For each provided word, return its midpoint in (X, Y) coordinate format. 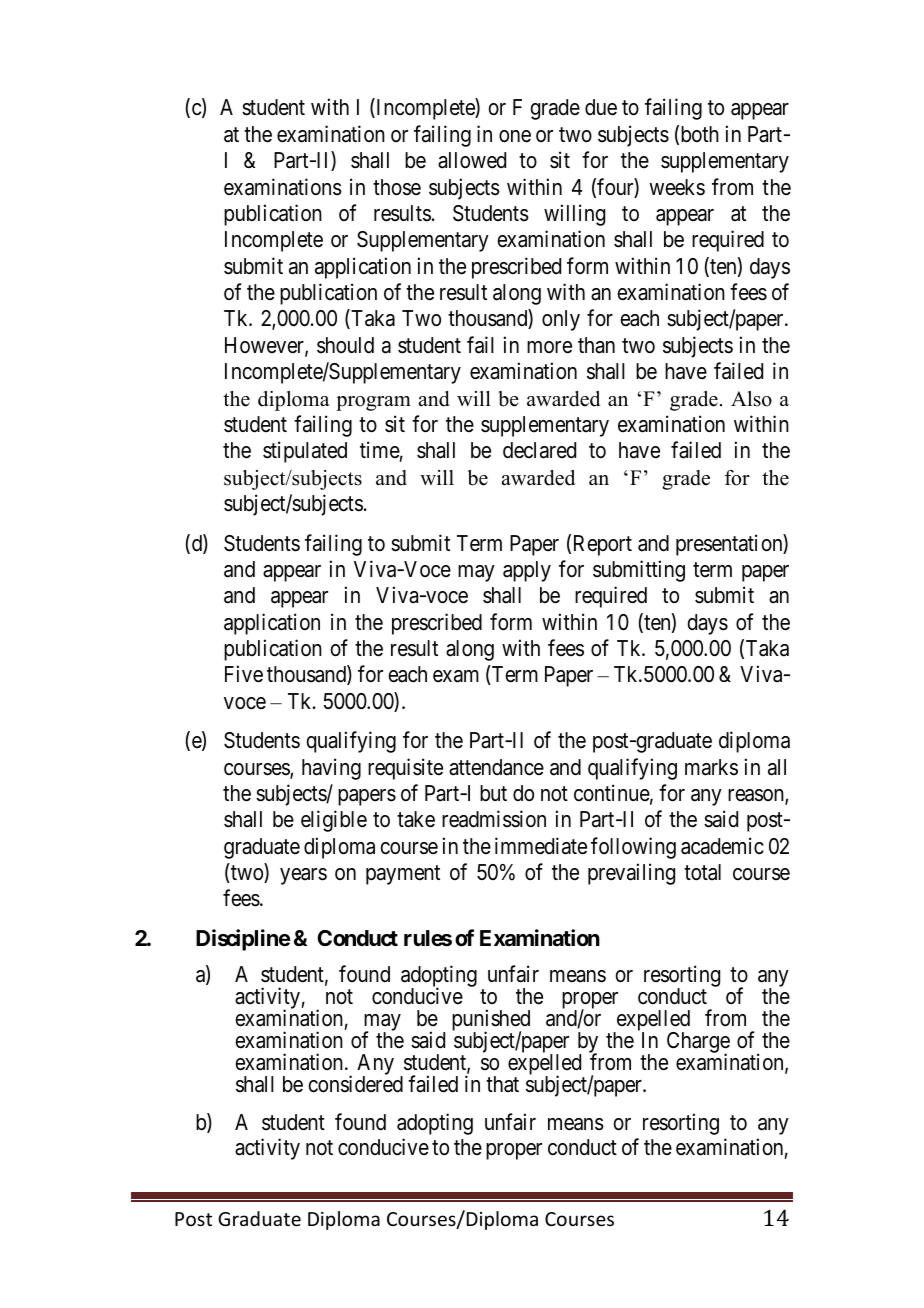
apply (527, 571)
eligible (334, 821)
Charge (698, 1044)
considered (355, 1084)
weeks (677, 187)
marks (711, 767)
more (549, 347)
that (502, 1084)
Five (244, 674)
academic (722, 846)
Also (751, 399)
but (493, 793)
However (265, 346)
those (397, 187)
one (515, 136)
